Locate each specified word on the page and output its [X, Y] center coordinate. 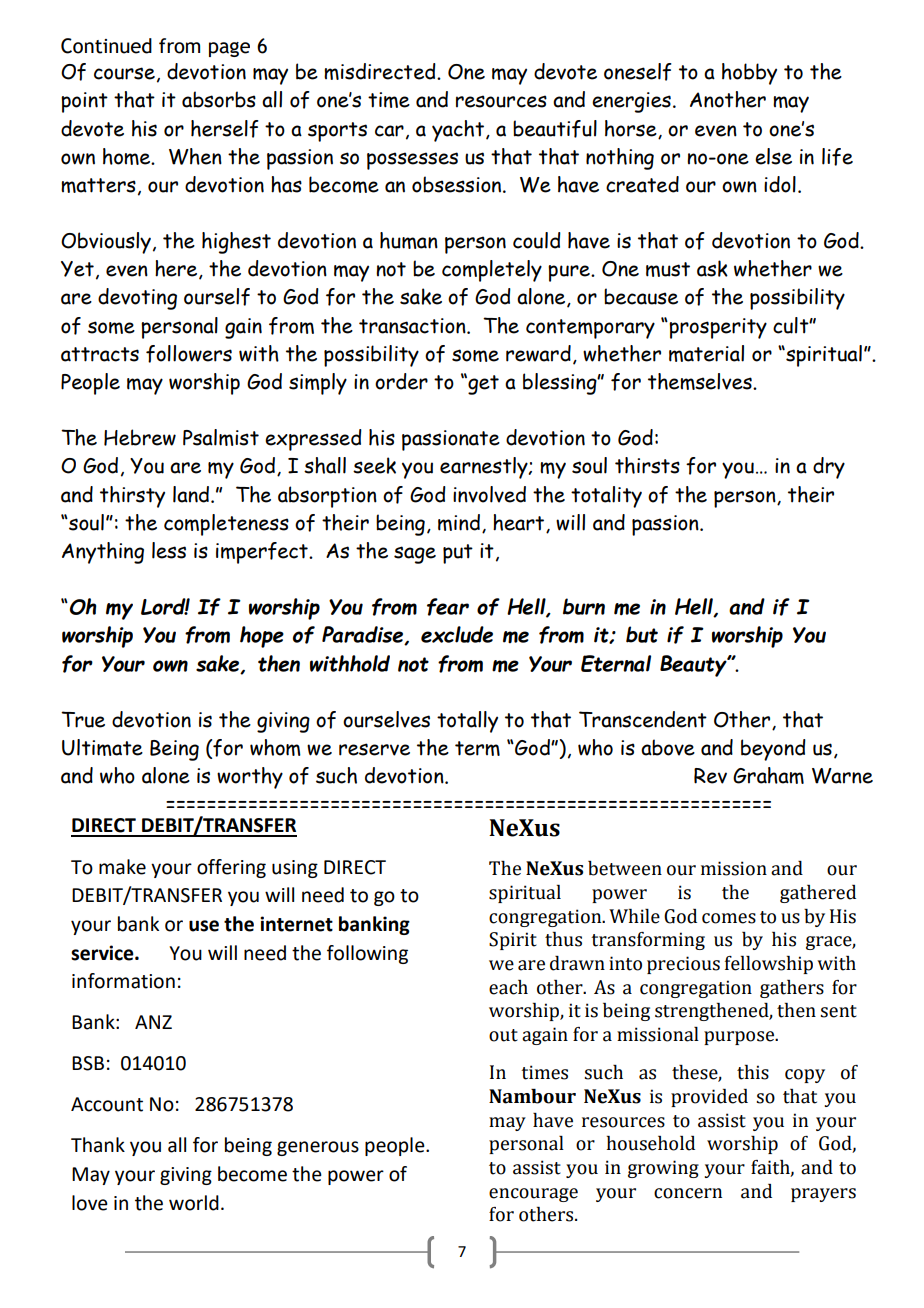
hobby [749, 74]
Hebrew [140, 437]
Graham [768, 775]
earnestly [485, 468]
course [124, 73]
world [194, 1203]
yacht [458, 131]
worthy [250, 778]
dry [829, 468]
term [477, 748]
